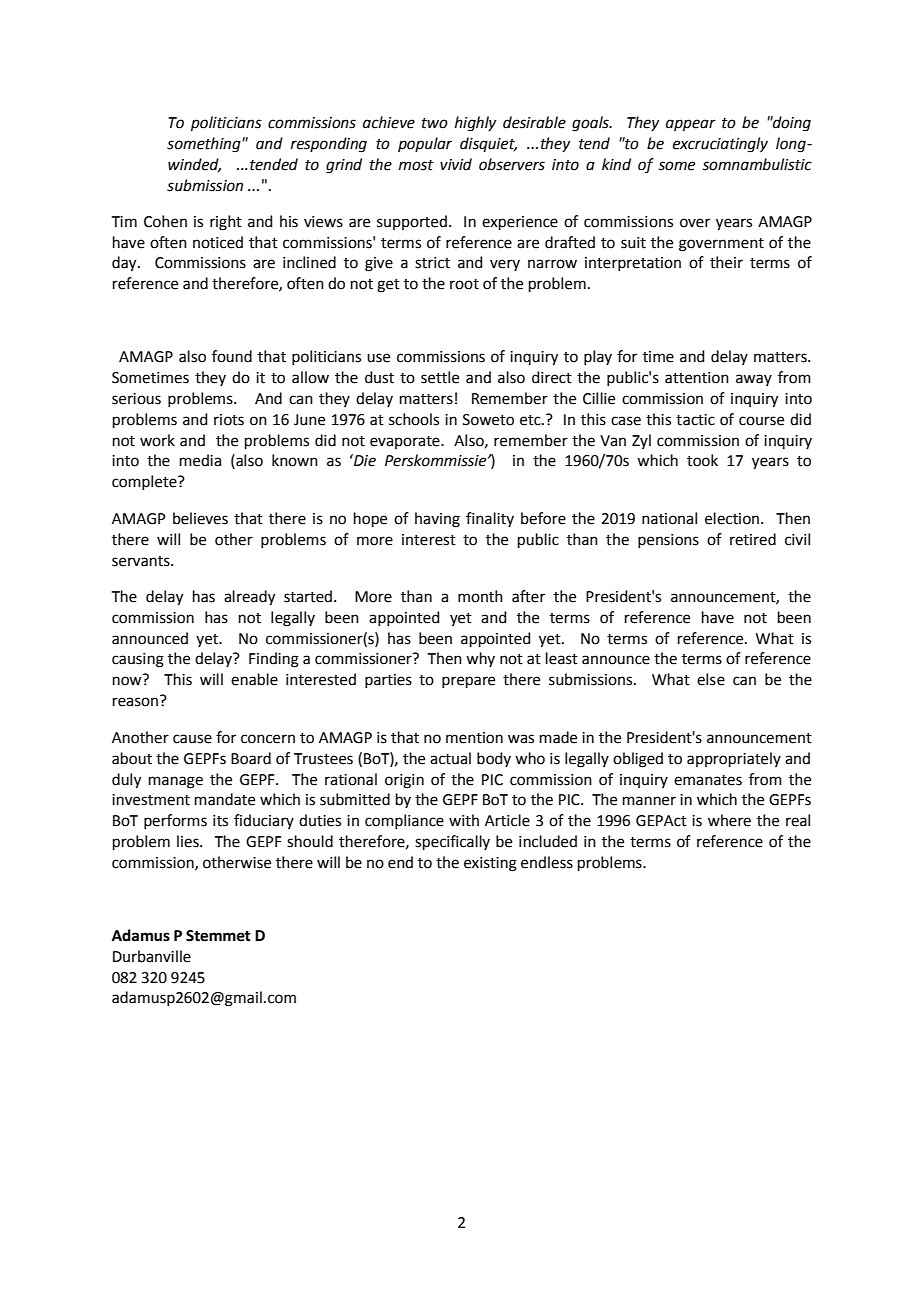 This screenshot has width=924, height=1308. What do you see at coordinates (733, 518) in the screenshot?
I see `election` at bounding box center [733, 518].
